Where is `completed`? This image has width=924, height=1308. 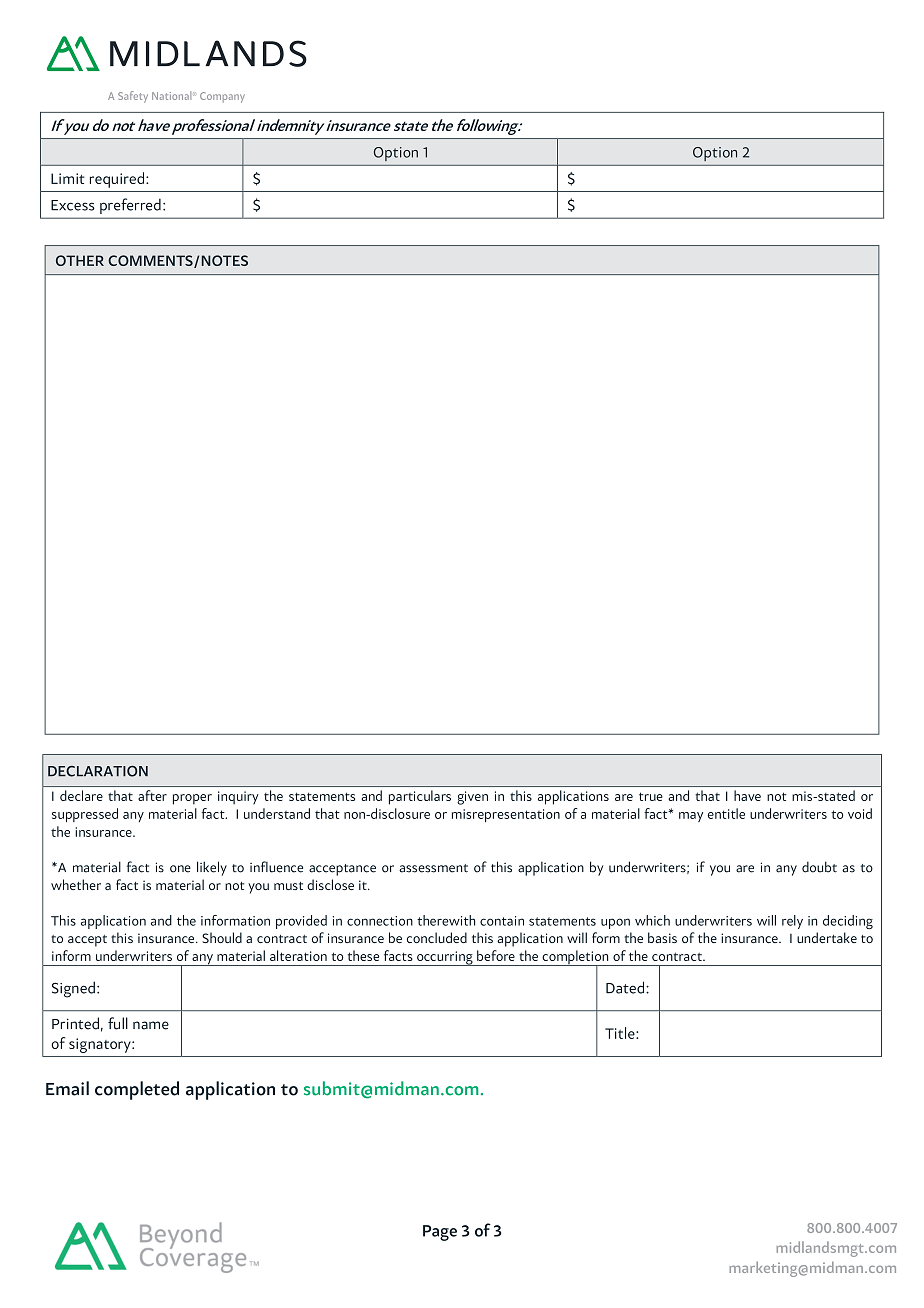
completed is located at coordinates (137, 1090).
